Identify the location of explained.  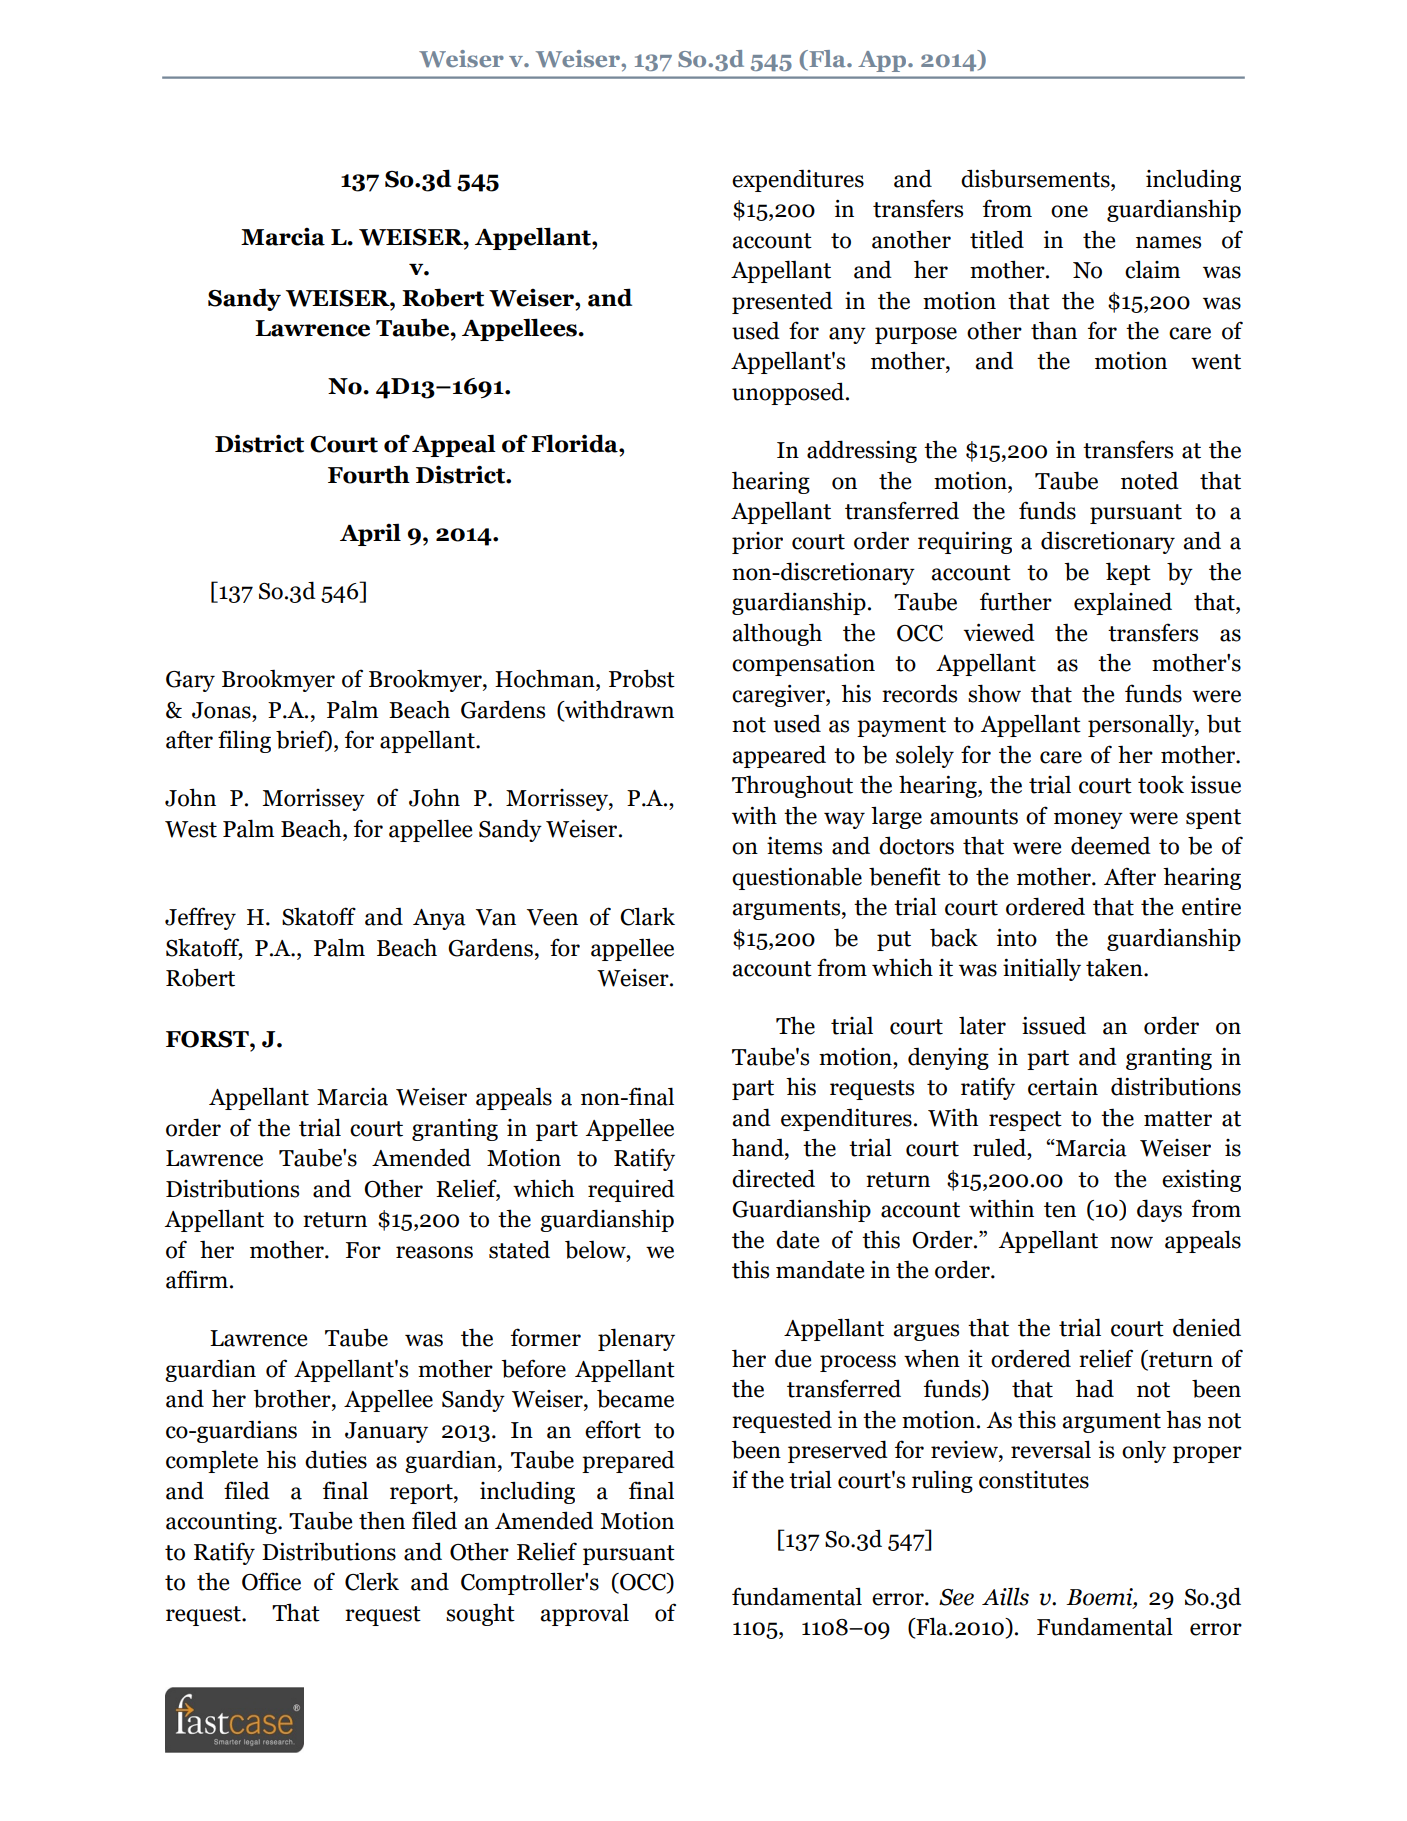
(1123, 603).
